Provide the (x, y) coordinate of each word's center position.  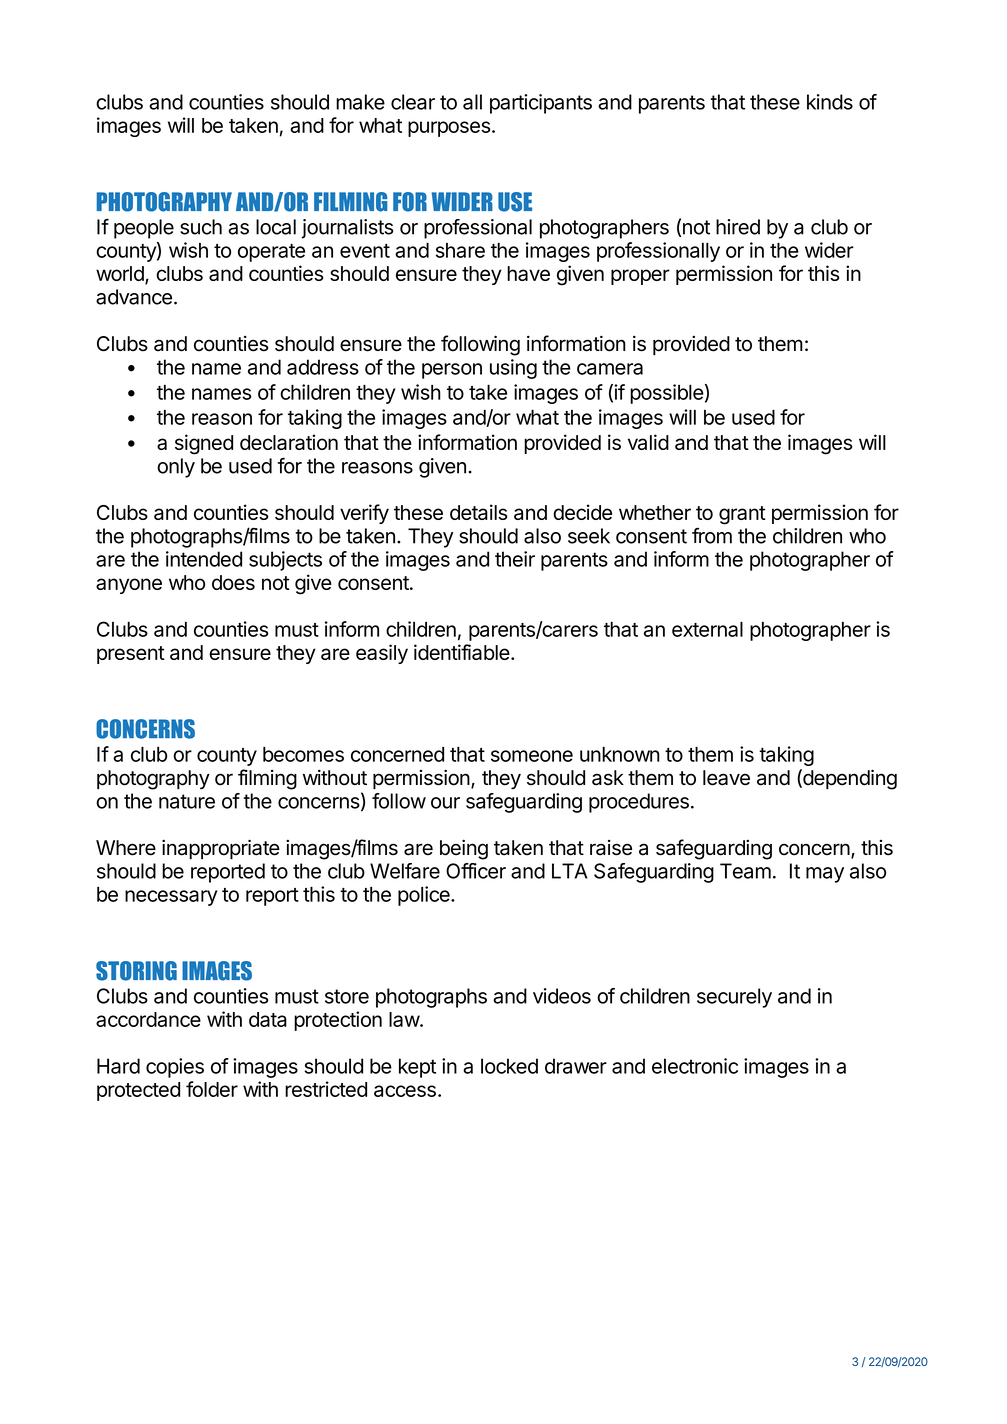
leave (726, 778)
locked (509, 1066)
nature (187, 801)
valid (648, 442)
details (478, 512)
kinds (830, 102)
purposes (449, 129)
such (201, 227)
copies (175, 1068)
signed (204, 444)
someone (532, 756)
